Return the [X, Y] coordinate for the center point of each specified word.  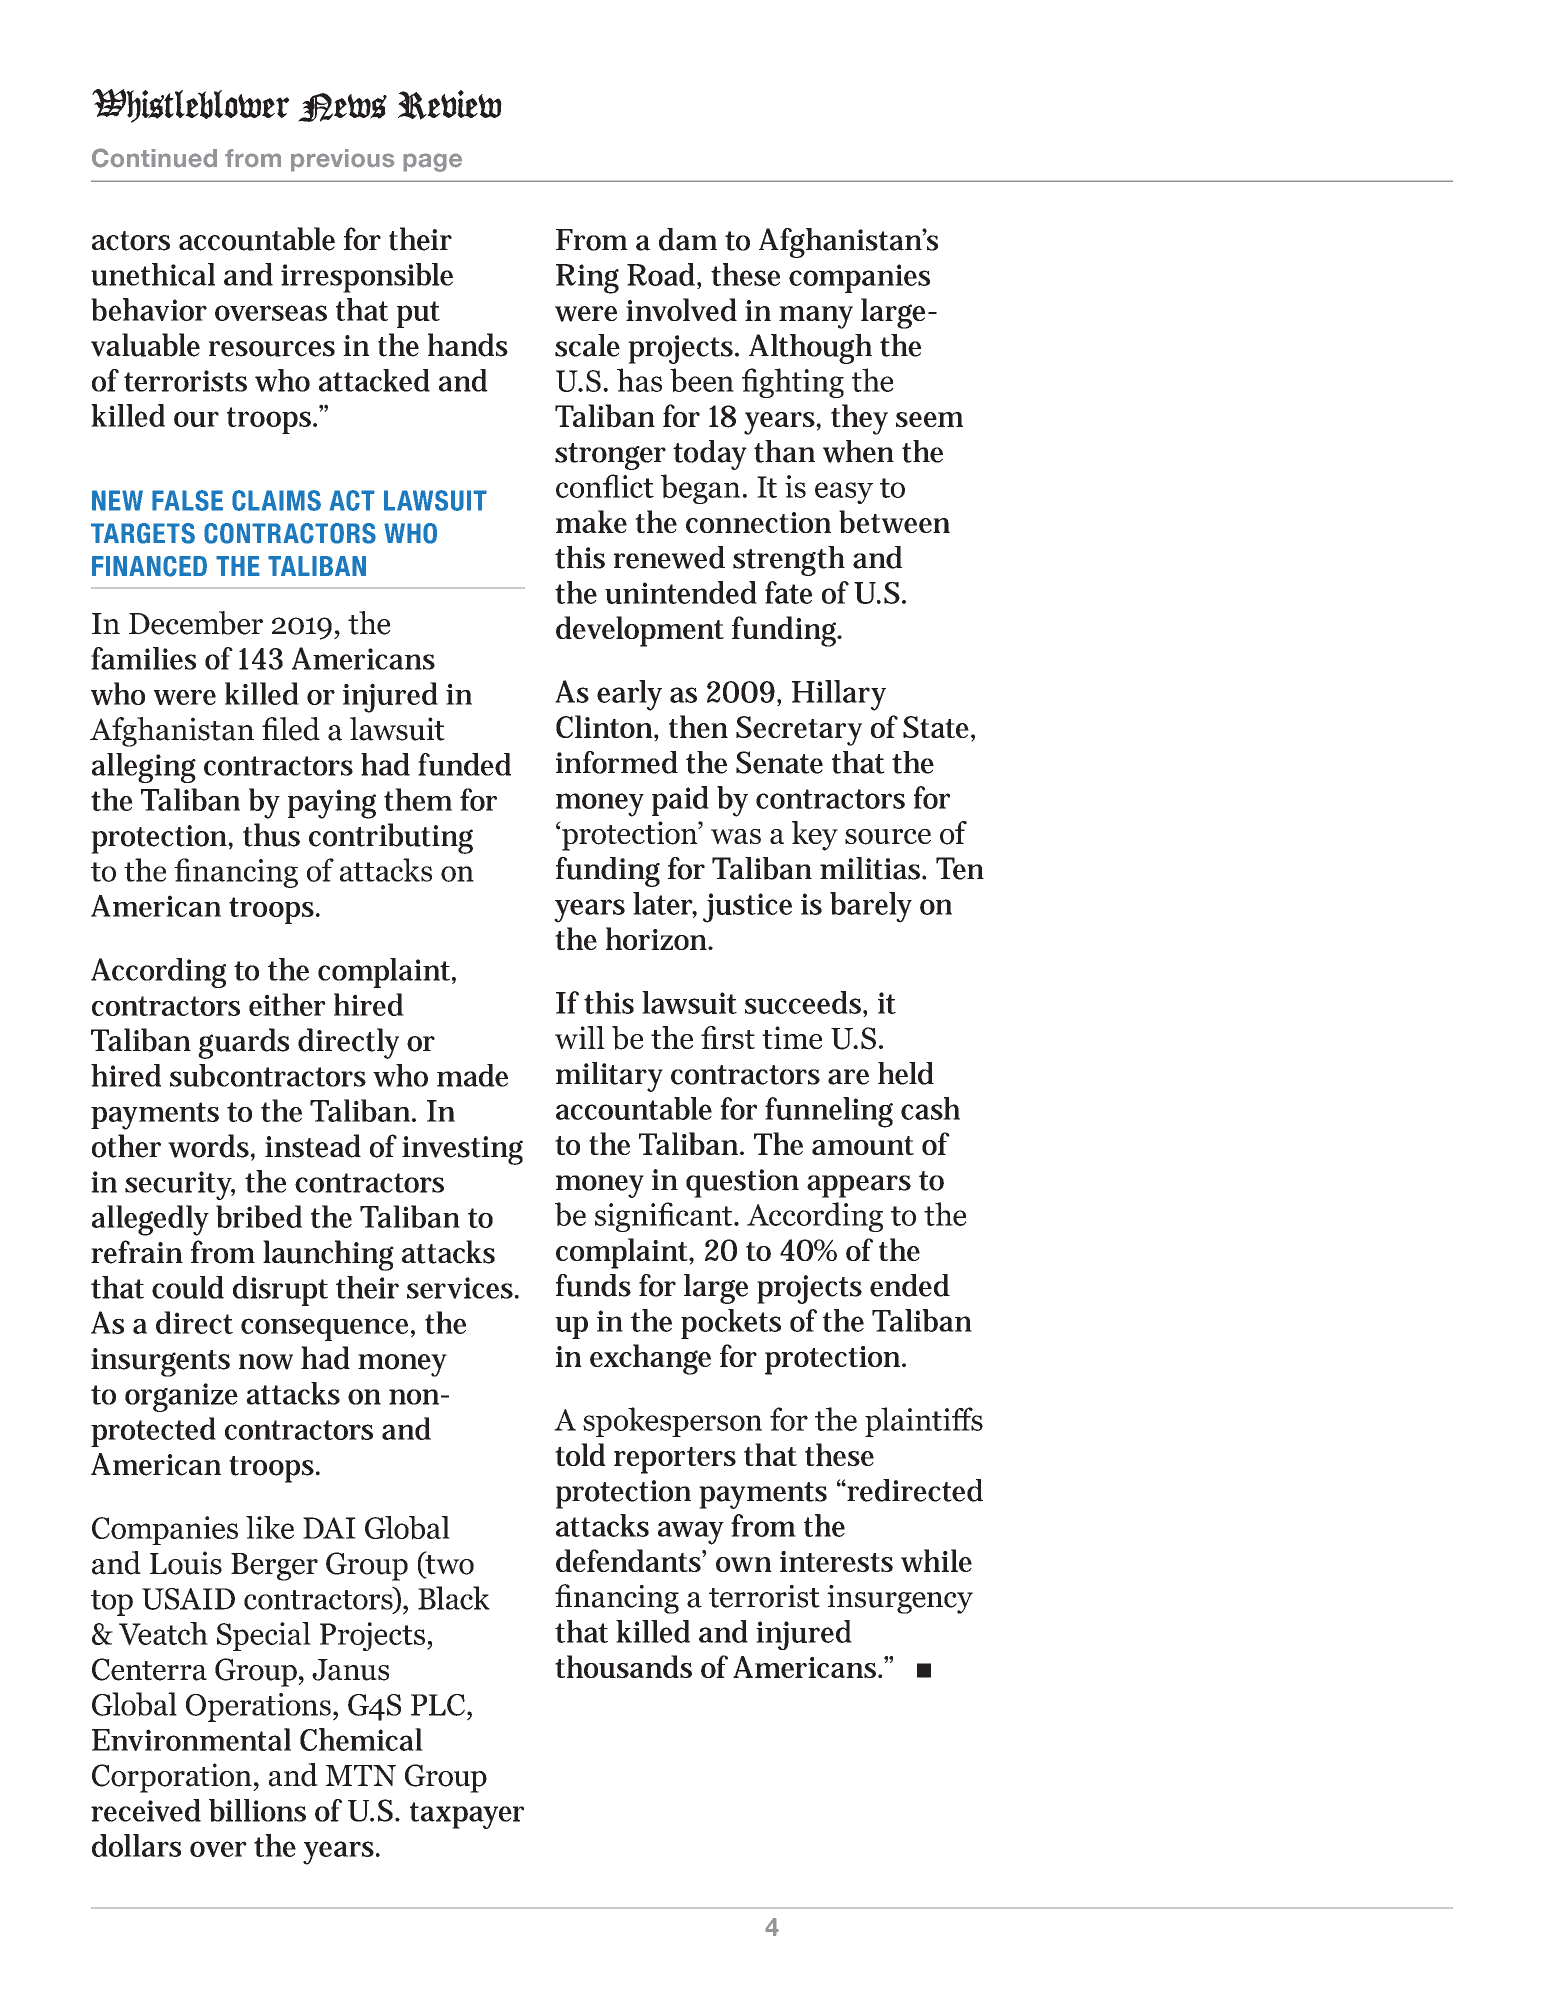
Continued [154, 158]
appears [859, 1186]
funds [593, 1285]
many [816, 317]
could [188, 1287]
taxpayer [467, 1815]
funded [464, 764]
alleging [144, 768]
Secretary [799, 731]
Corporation [173, 1778]
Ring [587, 279]
